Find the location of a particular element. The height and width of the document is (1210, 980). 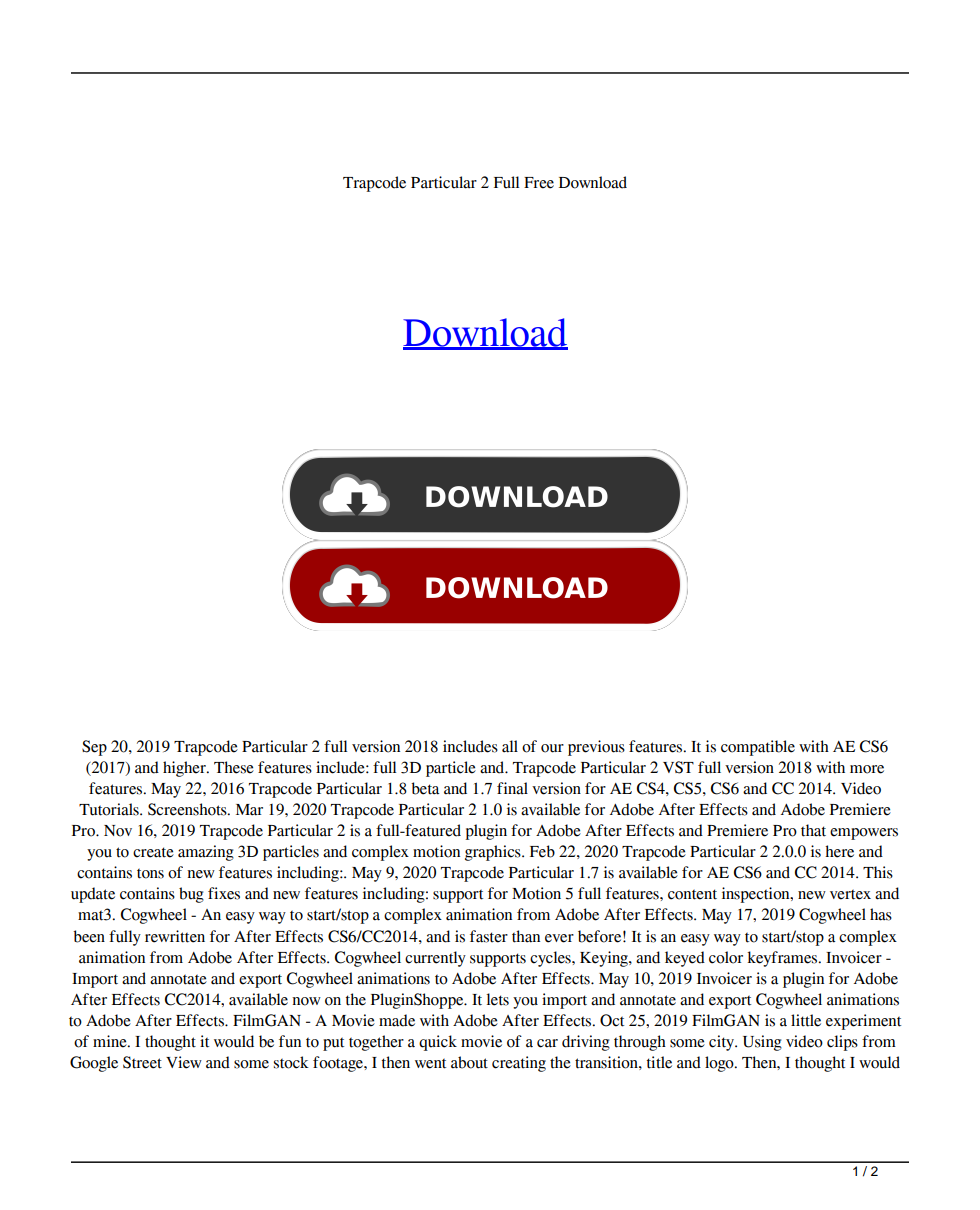

final is located at coordinates (512, 788).
